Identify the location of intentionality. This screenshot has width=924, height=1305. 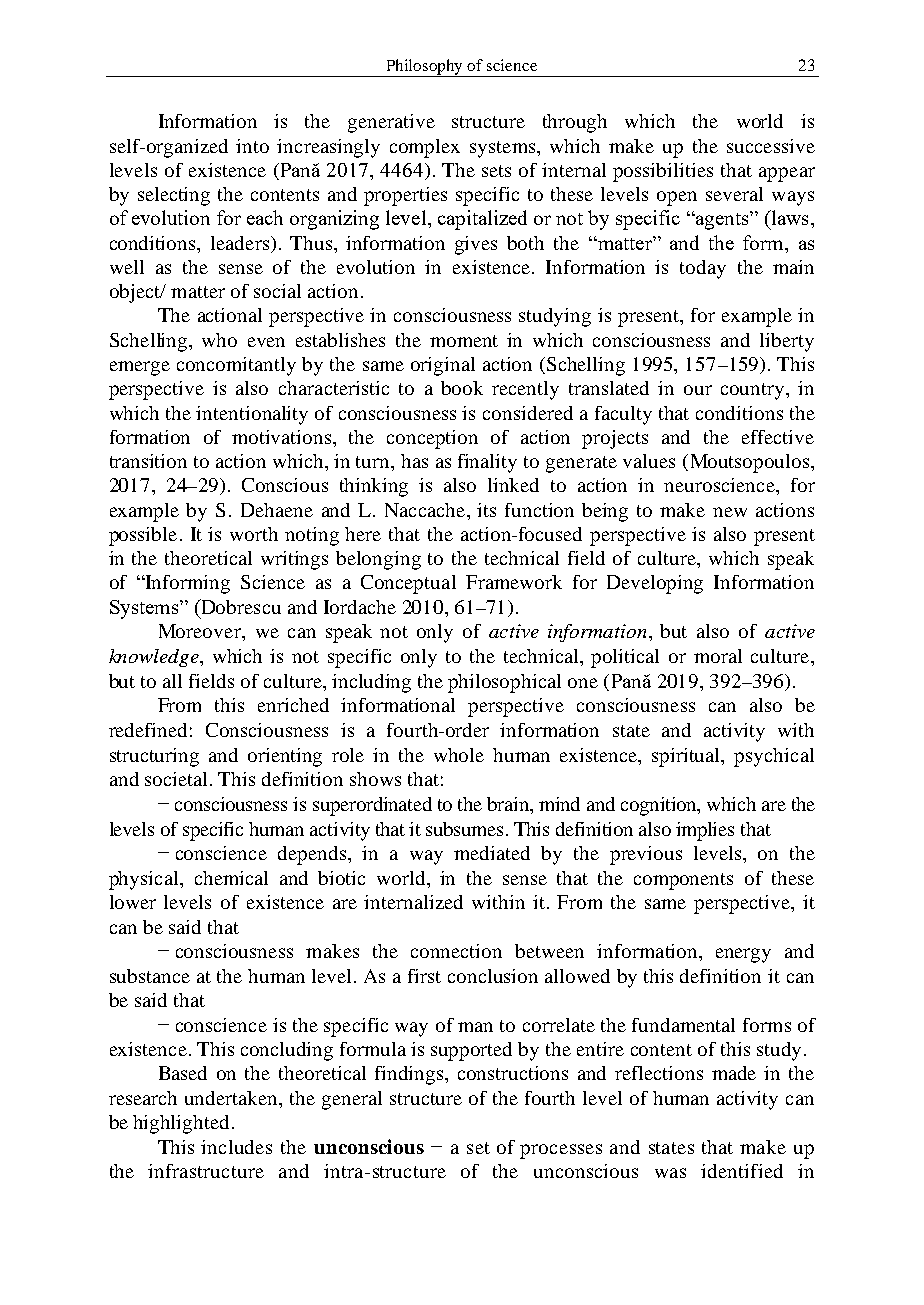
(252, 415).
